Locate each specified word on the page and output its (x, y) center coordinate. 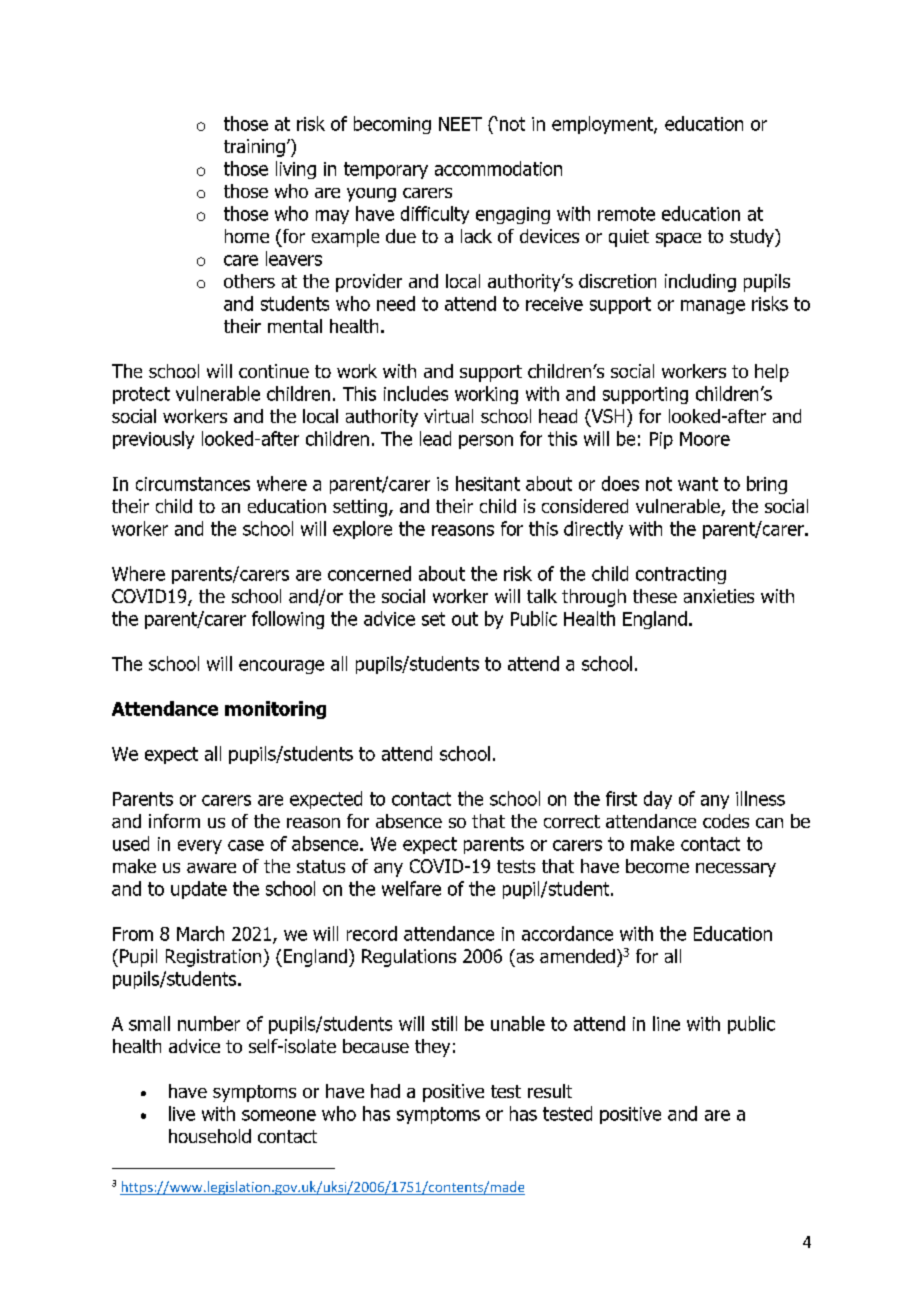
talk (542, 596)
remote (626, 214)
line (666, 1023)
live (182, 1113)
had (385, 1091)
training (254, 148)
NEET (460, 124)
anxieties (719, 596)
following (288, 620)
